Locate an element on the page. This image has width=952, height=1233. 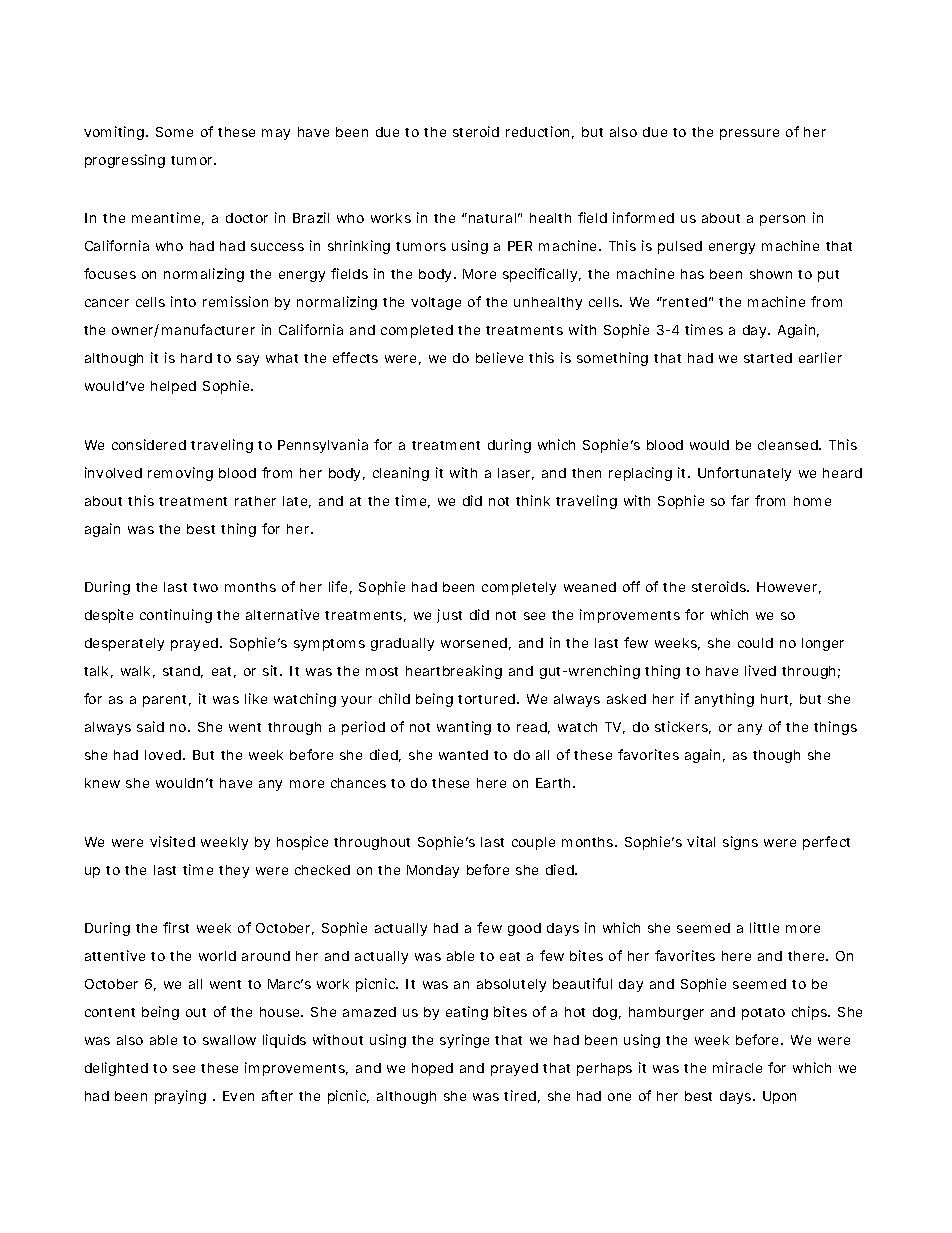
stickers is located at coordinates (683, 727).
